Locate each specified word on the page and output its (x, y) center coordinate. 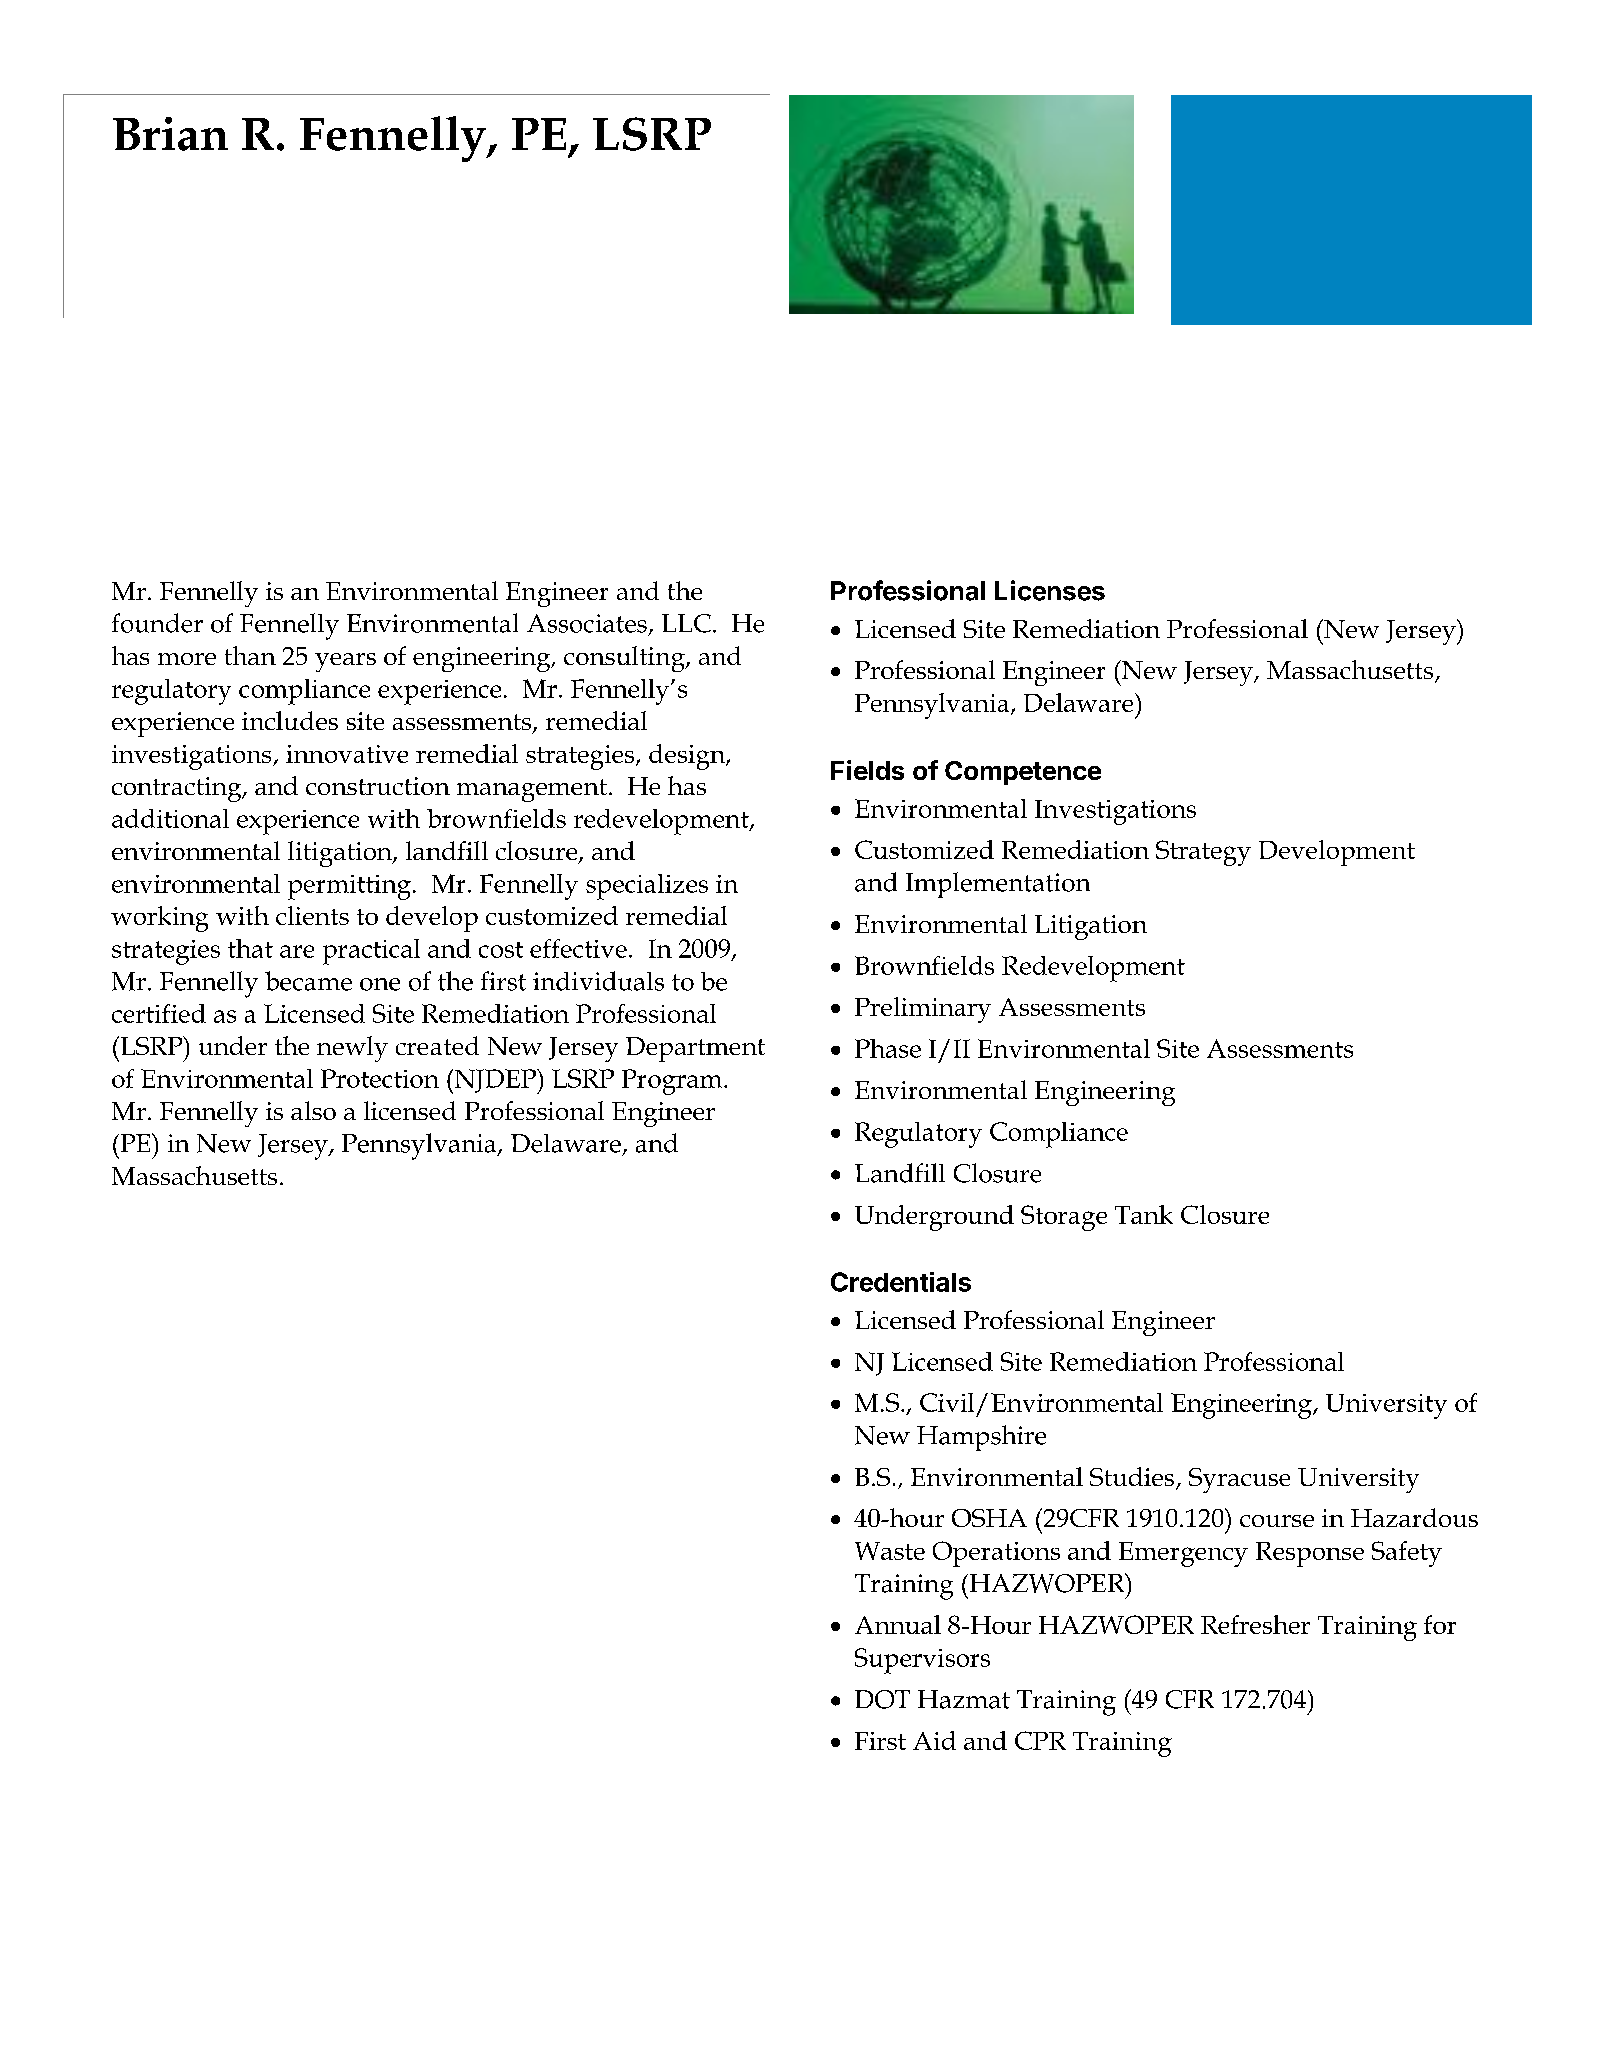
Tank (1144, 1214)
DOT (882, 1699)
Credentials (901, 1282)
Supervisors (922, 1661)
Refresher (1255, 1624)
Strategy (1203, 853)
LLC (686, 623)
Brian (170, 134)
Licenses (1050, 590)
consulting (625, 659)
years (345, 662)
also (313, 1110)
